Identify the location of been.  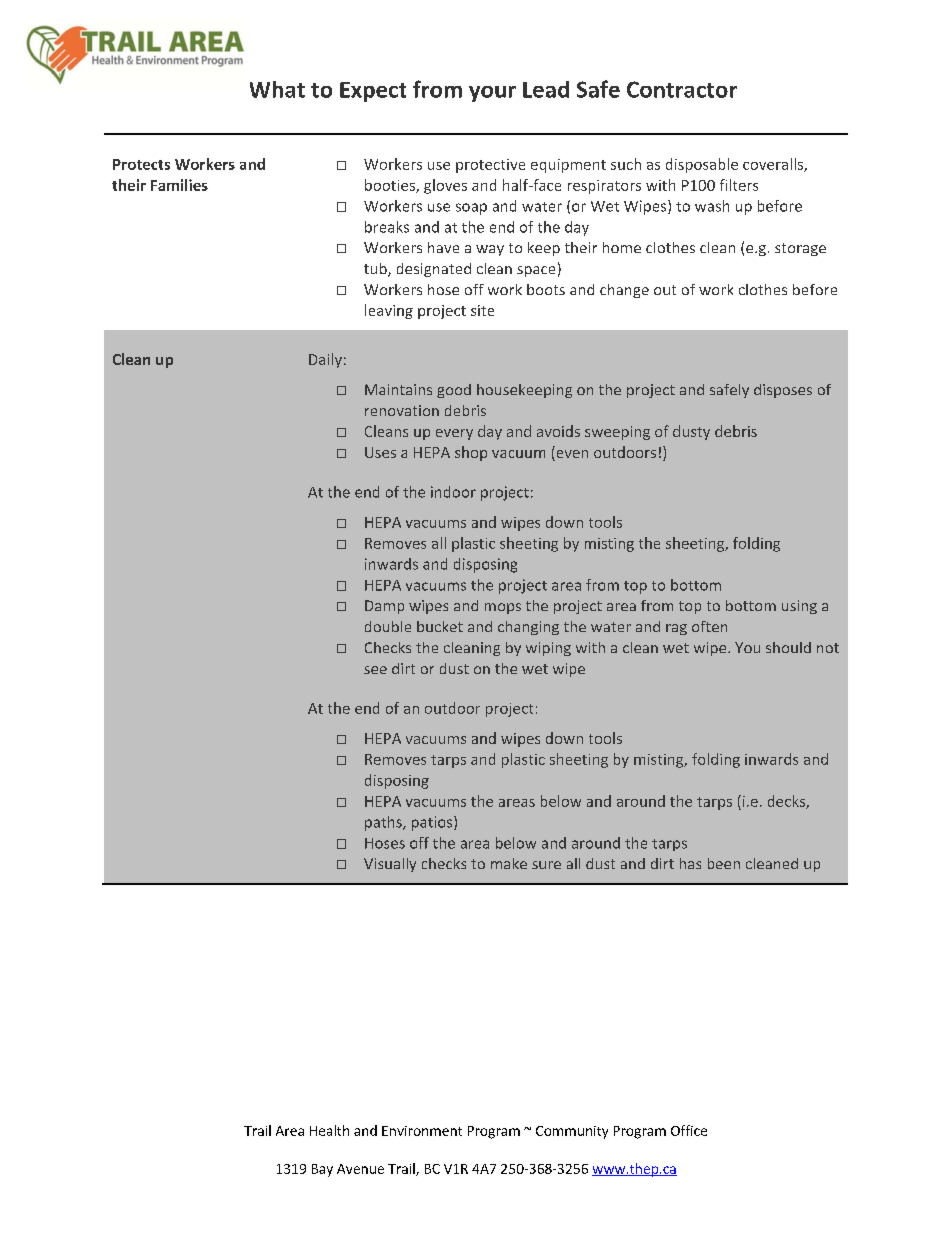
(724, 863).
